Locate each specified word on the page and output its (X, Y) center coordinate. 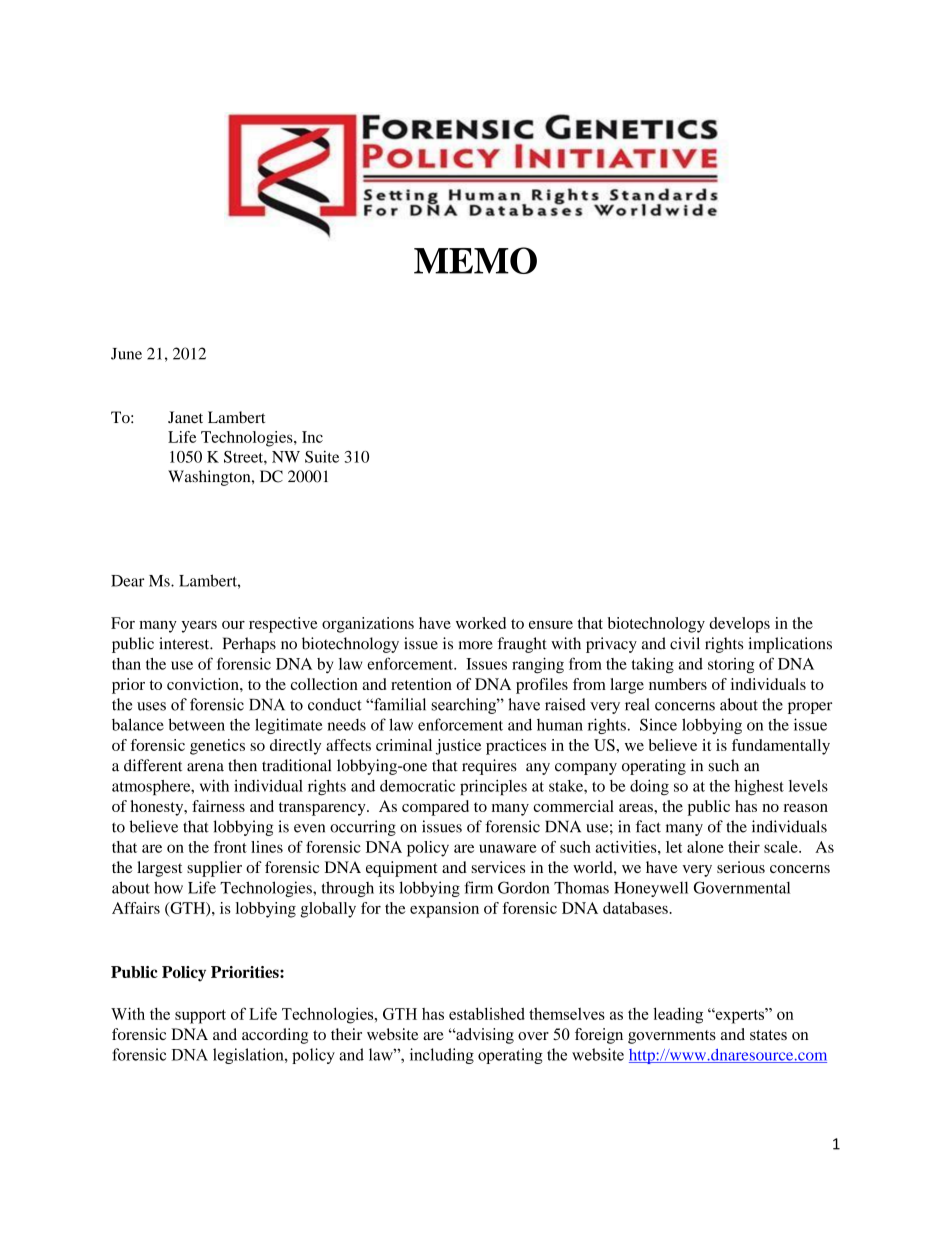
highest (759, 788)
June (126, 354)
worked (481, 623)
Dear (128, 581)
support (200, 1016)
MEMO (475, 260)
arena (205, 767)
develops (739, 625)
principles (493, 787)
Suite (322, 456)
